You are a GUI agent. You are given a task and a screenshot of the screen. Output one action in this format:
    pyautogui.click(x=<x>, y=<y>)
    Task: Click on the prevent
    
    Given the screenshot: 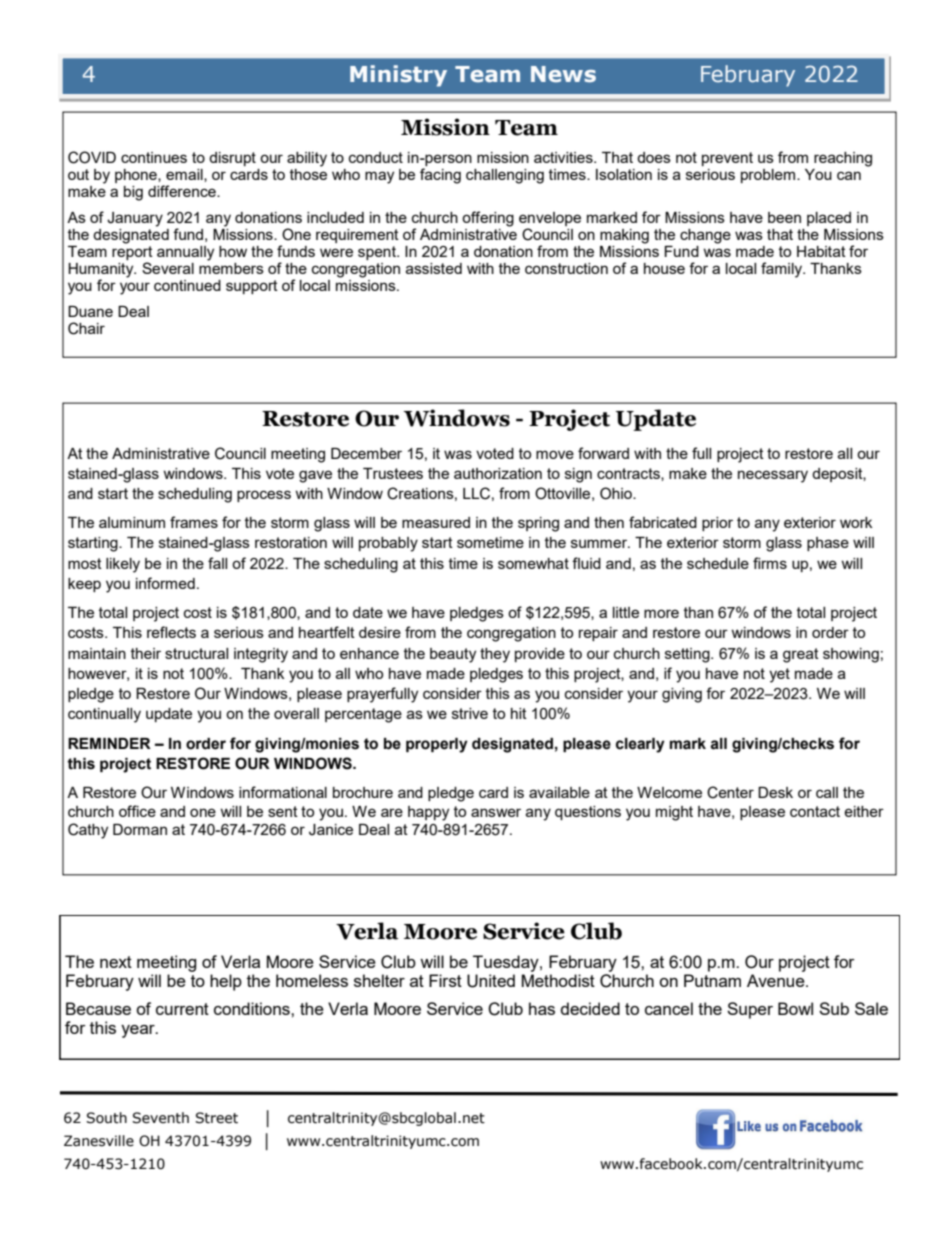 What is the action you would take?
    pyautogui.click(x=727, y=159)
